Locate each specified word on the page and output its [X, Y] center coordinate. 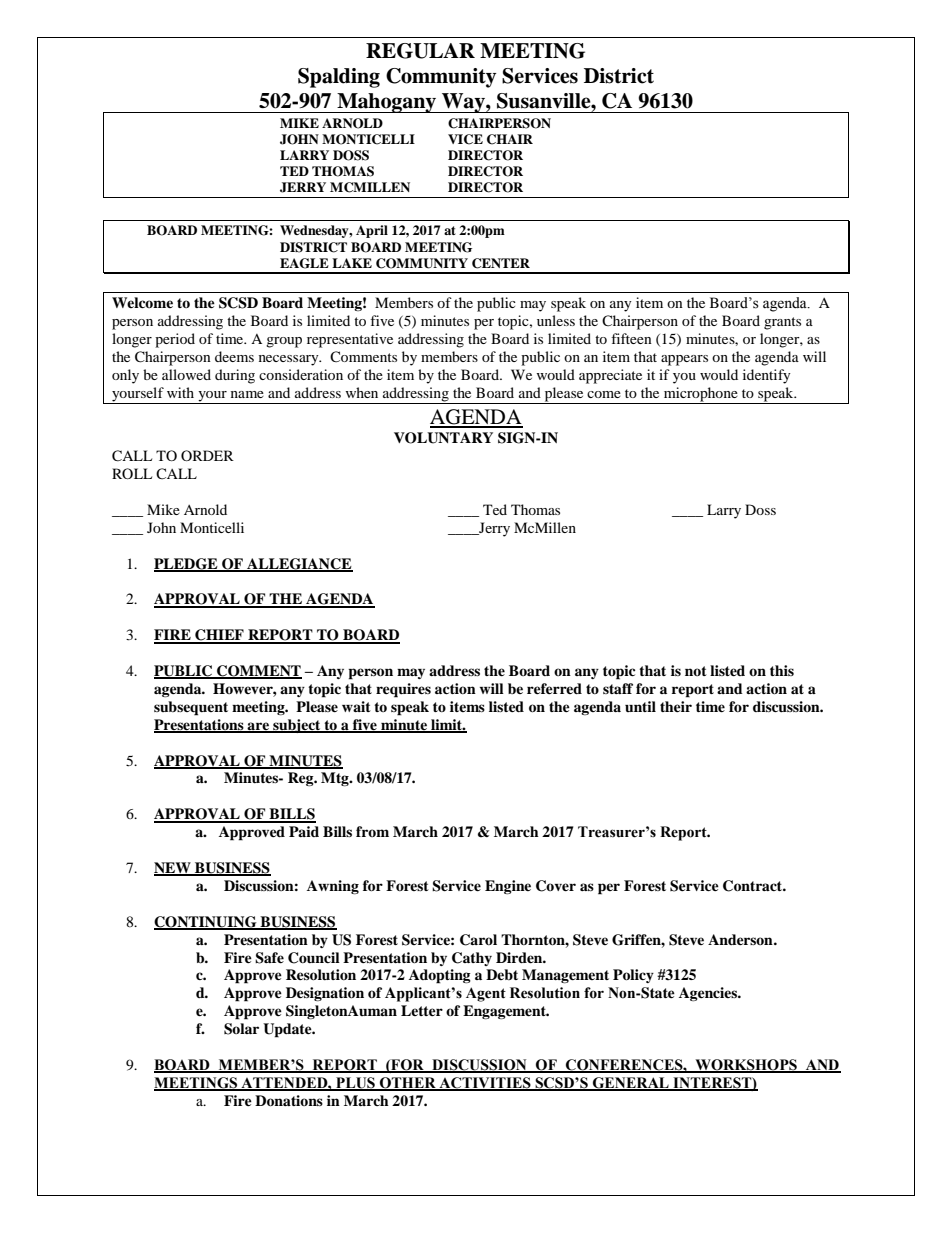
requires [403, 690]
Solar [241, 1029]
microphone [701, 395]
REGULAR [420, 51]
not [696, 671]
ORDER [207, 455]
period [175, 340]
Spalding [339, 78]
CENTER [501, 263]
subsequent [191, 708]
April [372, 231]
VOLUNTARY [443, 438]
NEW [173, 869]
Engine [508, 887]
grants [782, 323]
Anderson [741, 939]
